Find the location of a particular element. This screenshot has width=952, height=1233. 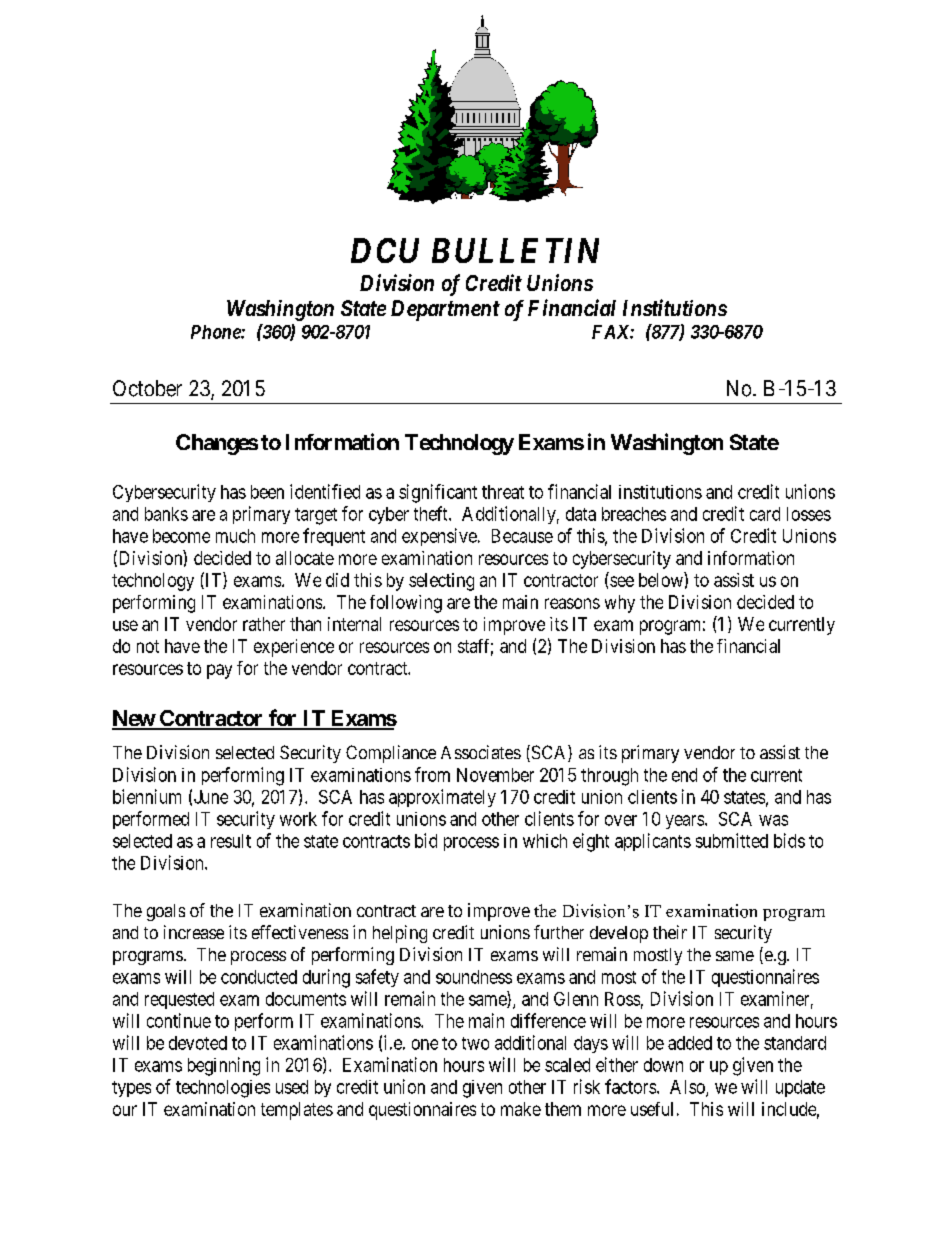

Associates is located at coordinates (481, 752).
